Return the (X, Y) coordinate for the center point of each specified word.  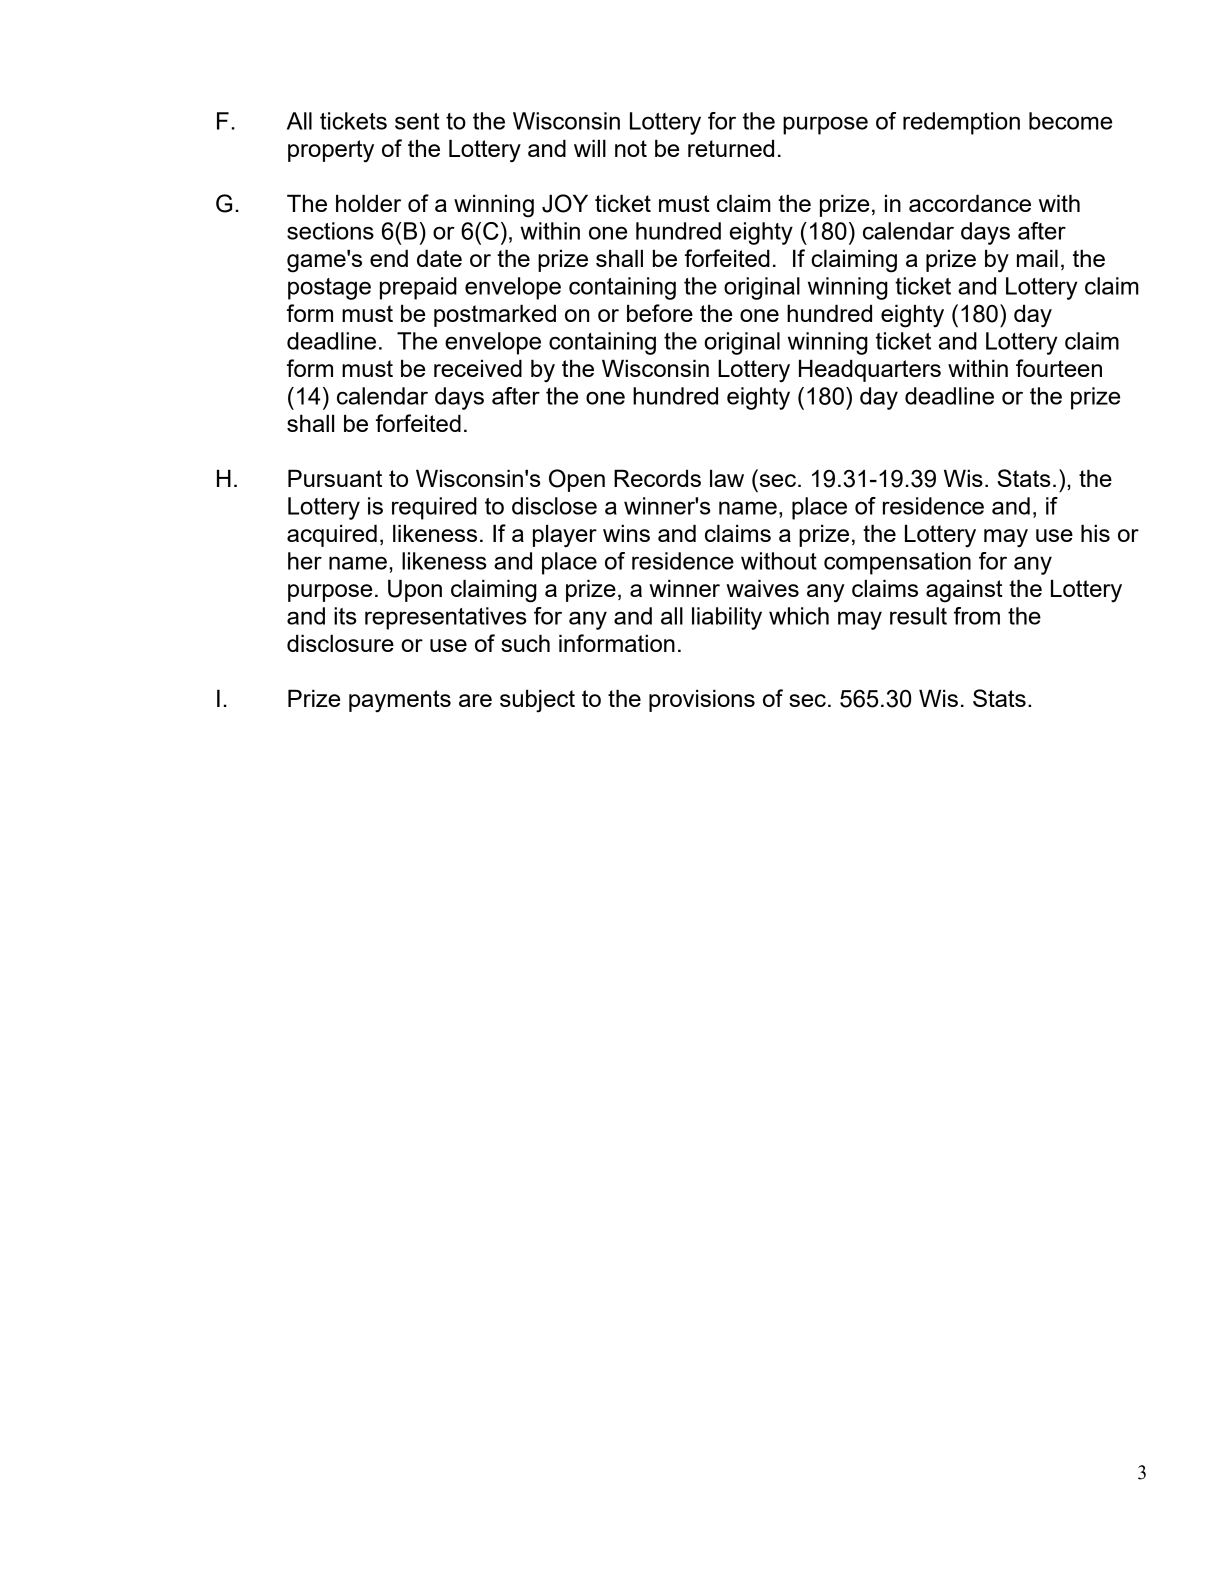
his (1095, 533)
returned (731, 148)
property (331, 151)
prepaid (418, 288)
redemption (961, 123)
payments (400, 701)
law (727, 478)
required (434, 508)
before (660, 313)
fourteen (1059, 368)
